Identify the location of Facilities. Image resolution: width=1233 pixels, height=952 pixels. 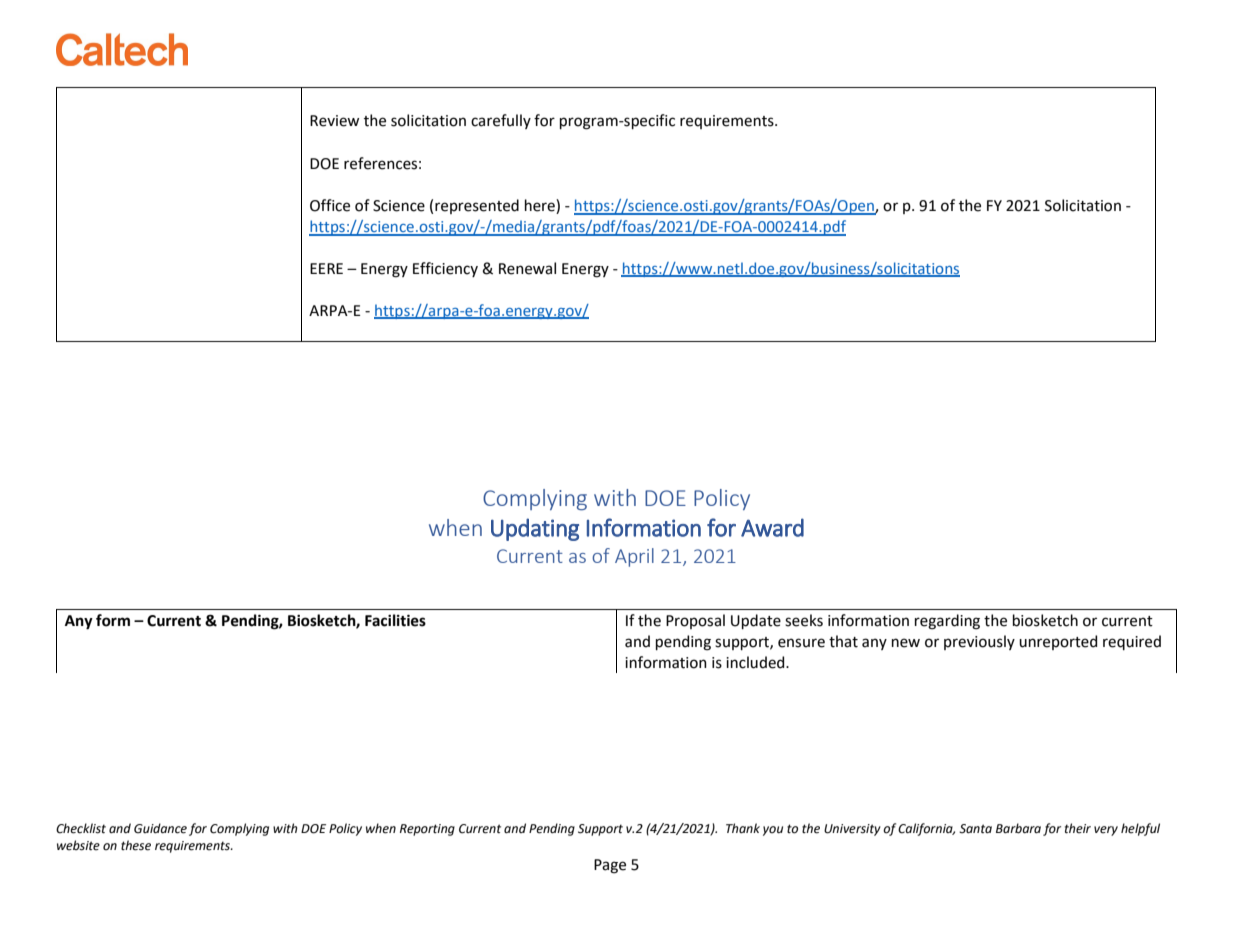
(395, 620).
